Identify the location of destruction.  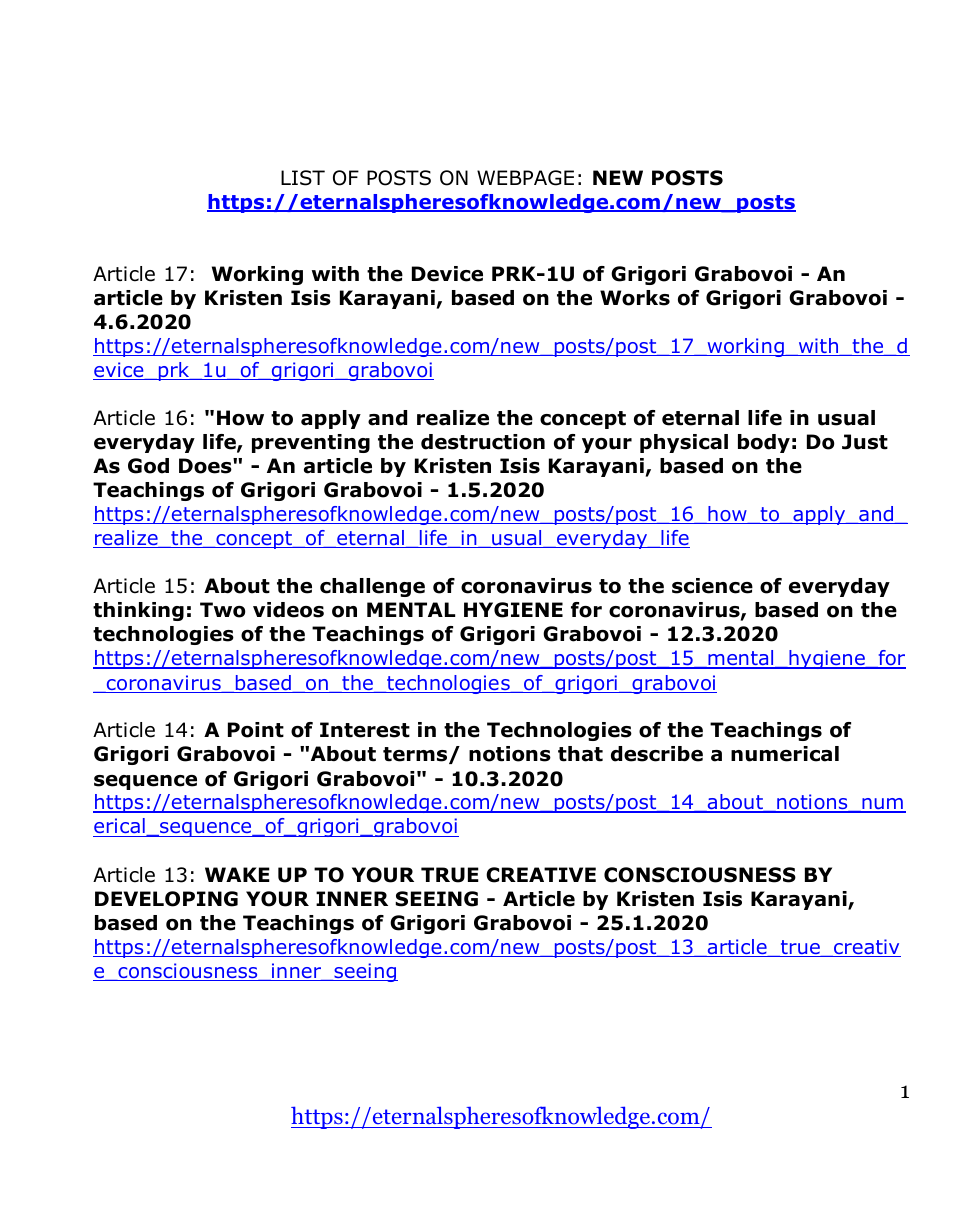
(483, 442).
